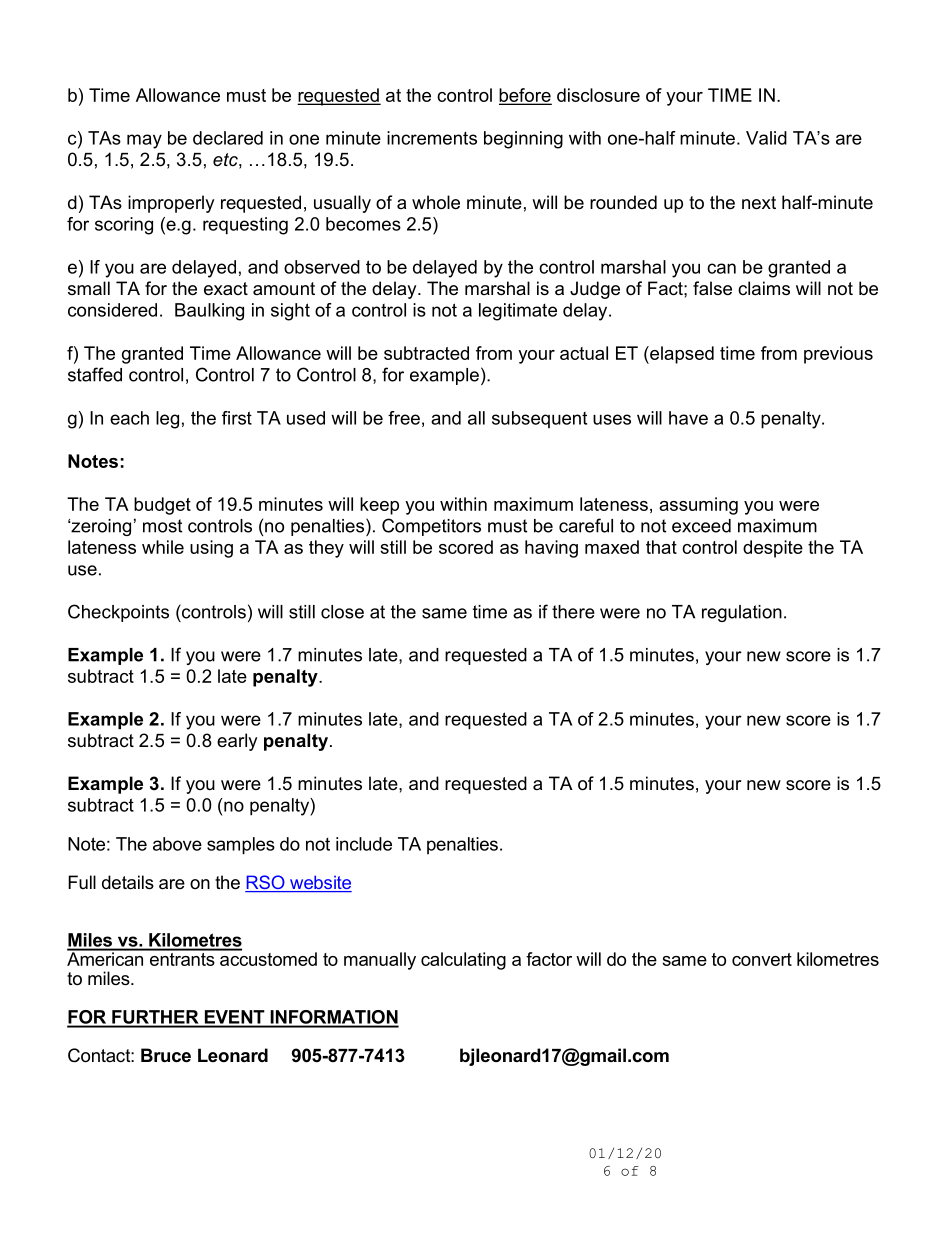 The image size is (952, 1233). What do you see at coordinates (688, 418) in the screenshot?
I see `have` at bounding box center [688, 418].
